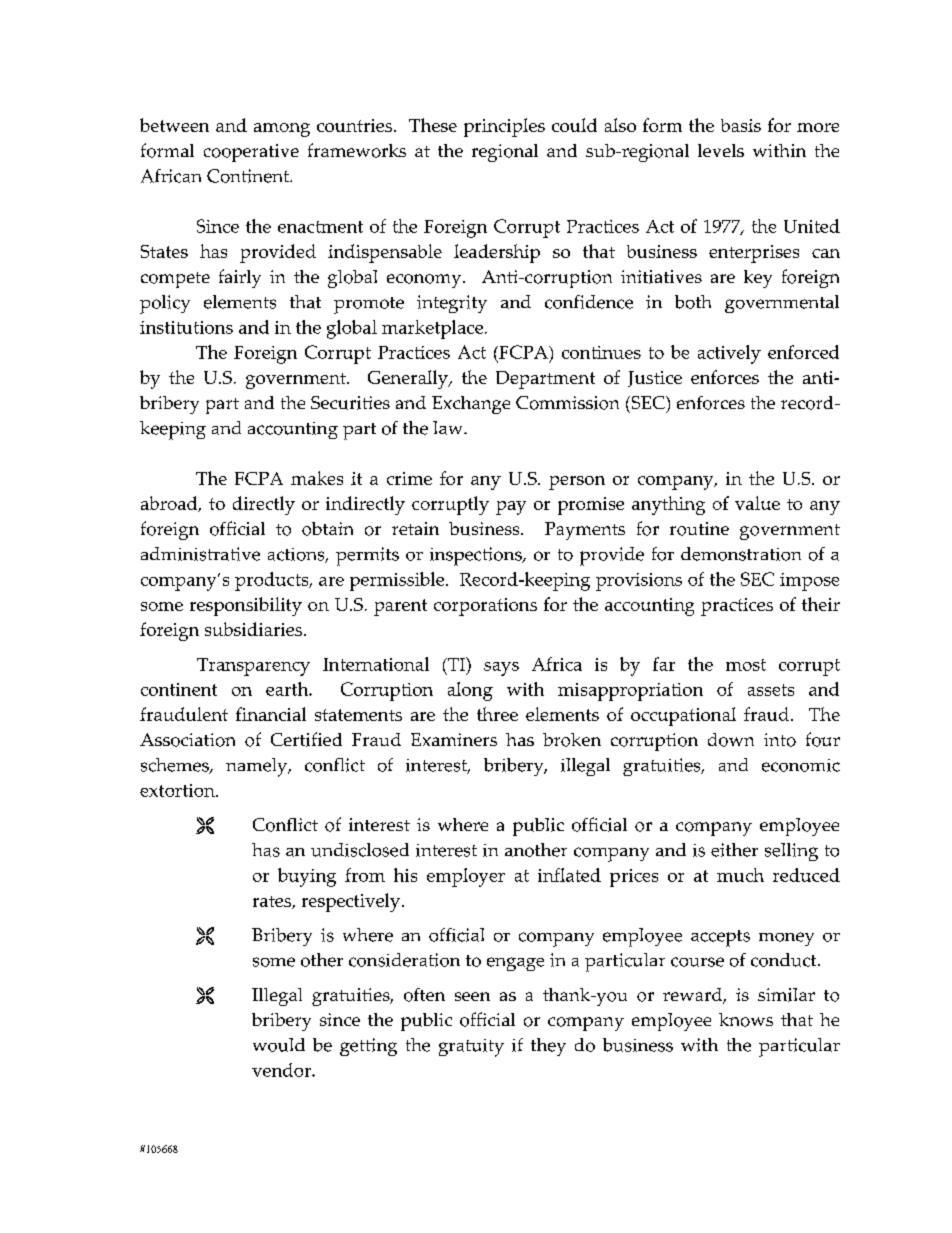 This page has width=952, height=1233. What do you see at coordinates (731, 740) in the page?
I see `down` at bounding box center [731, 740].
